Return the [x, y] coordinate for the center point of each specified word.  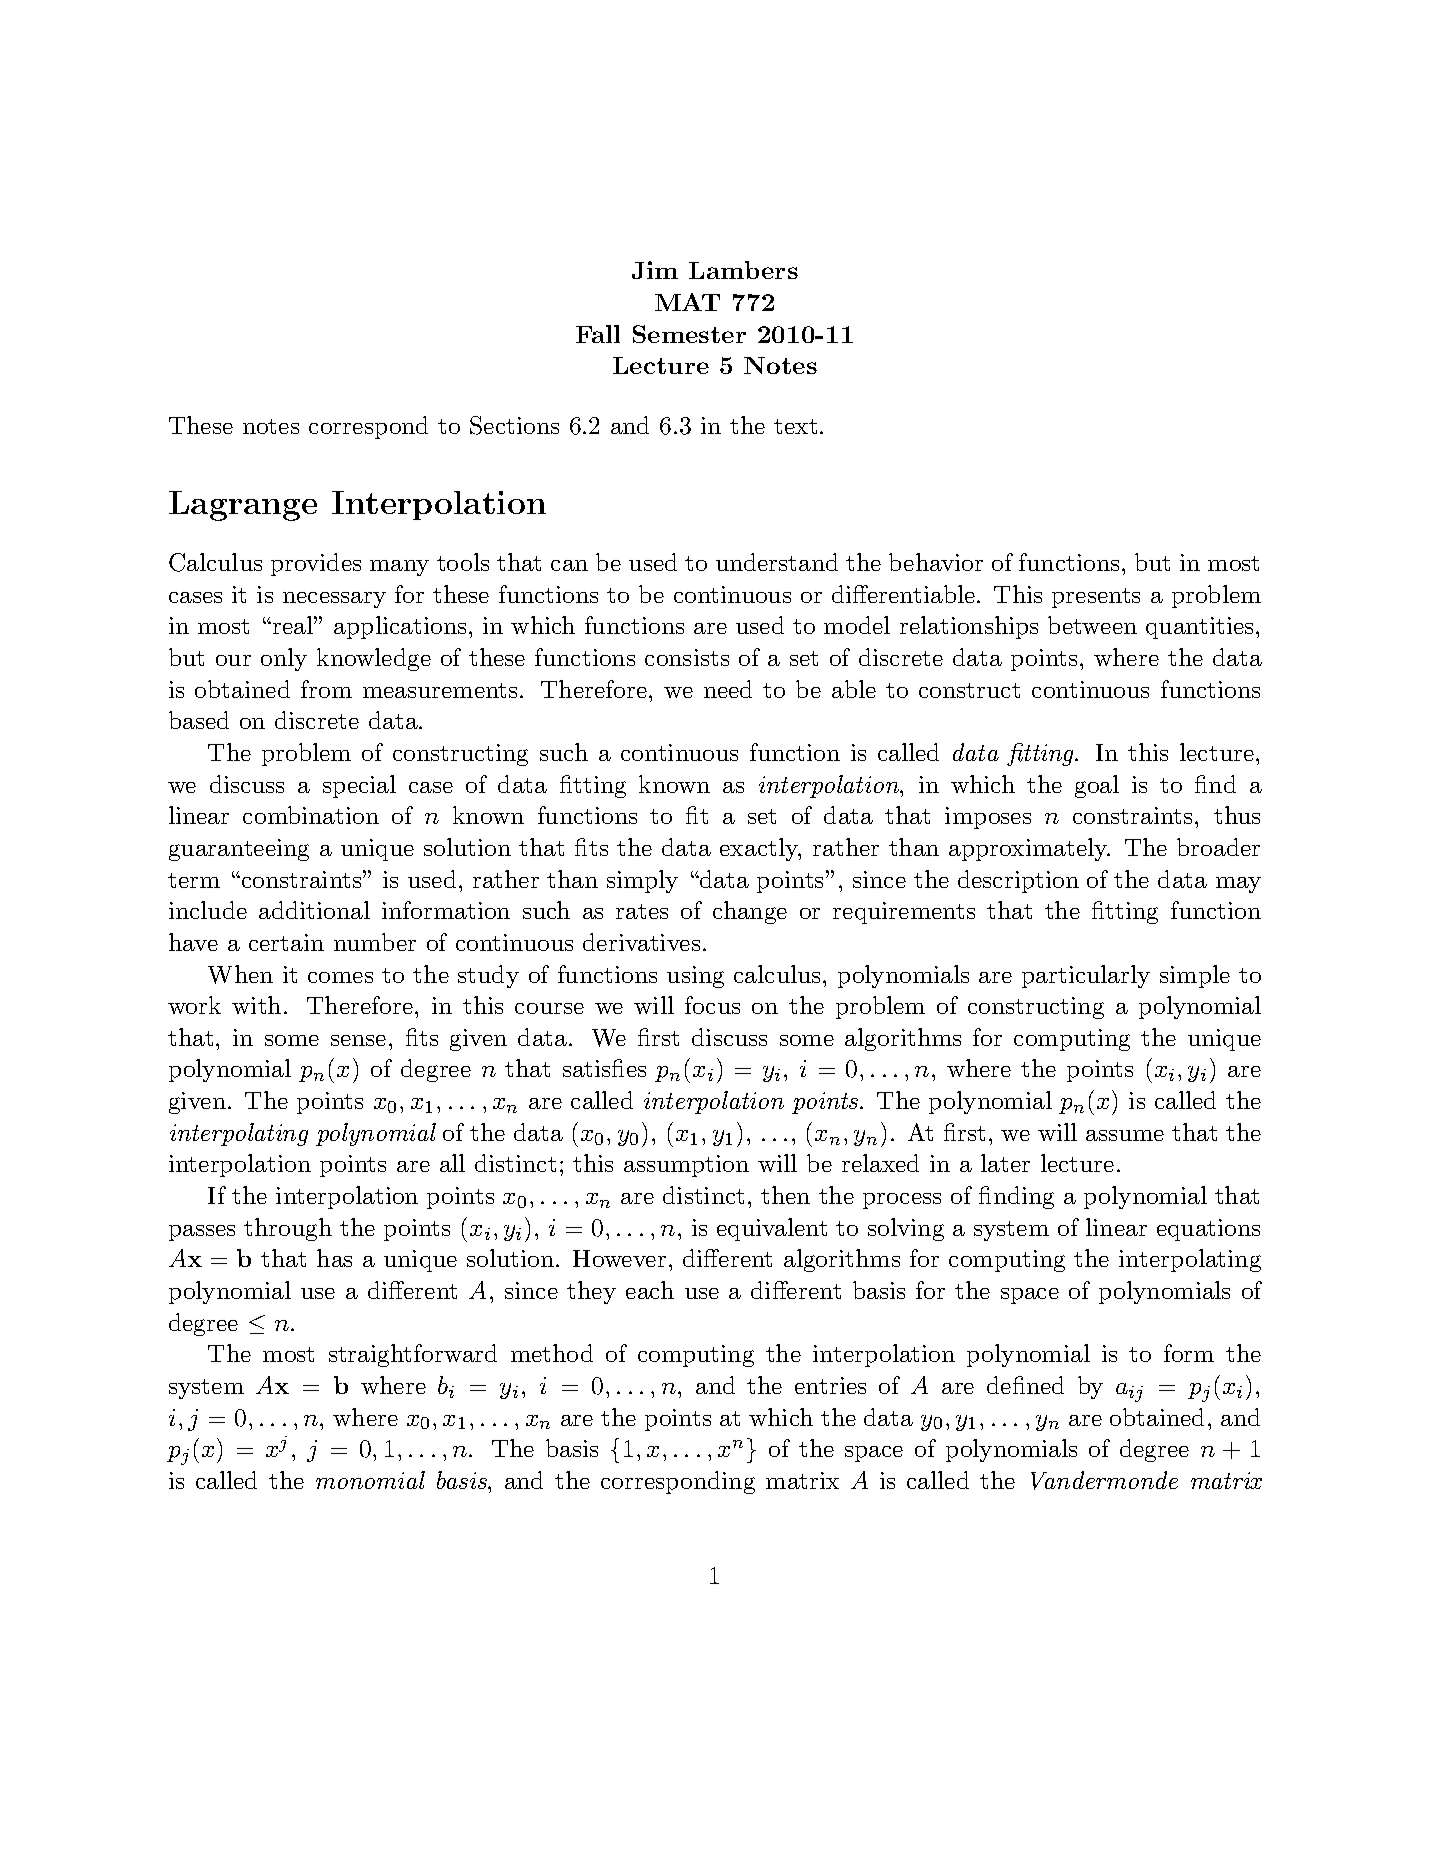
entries [830, 1385]
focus [712, 1005]
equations [1208, 1230]
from [326, 689]
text [795, 426]
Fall [598, 334]
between [1092, 625]
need [728, 689]
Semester [689, 334]
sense [358, 1040]
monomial [370, 1480]
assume [1125, 1135]
